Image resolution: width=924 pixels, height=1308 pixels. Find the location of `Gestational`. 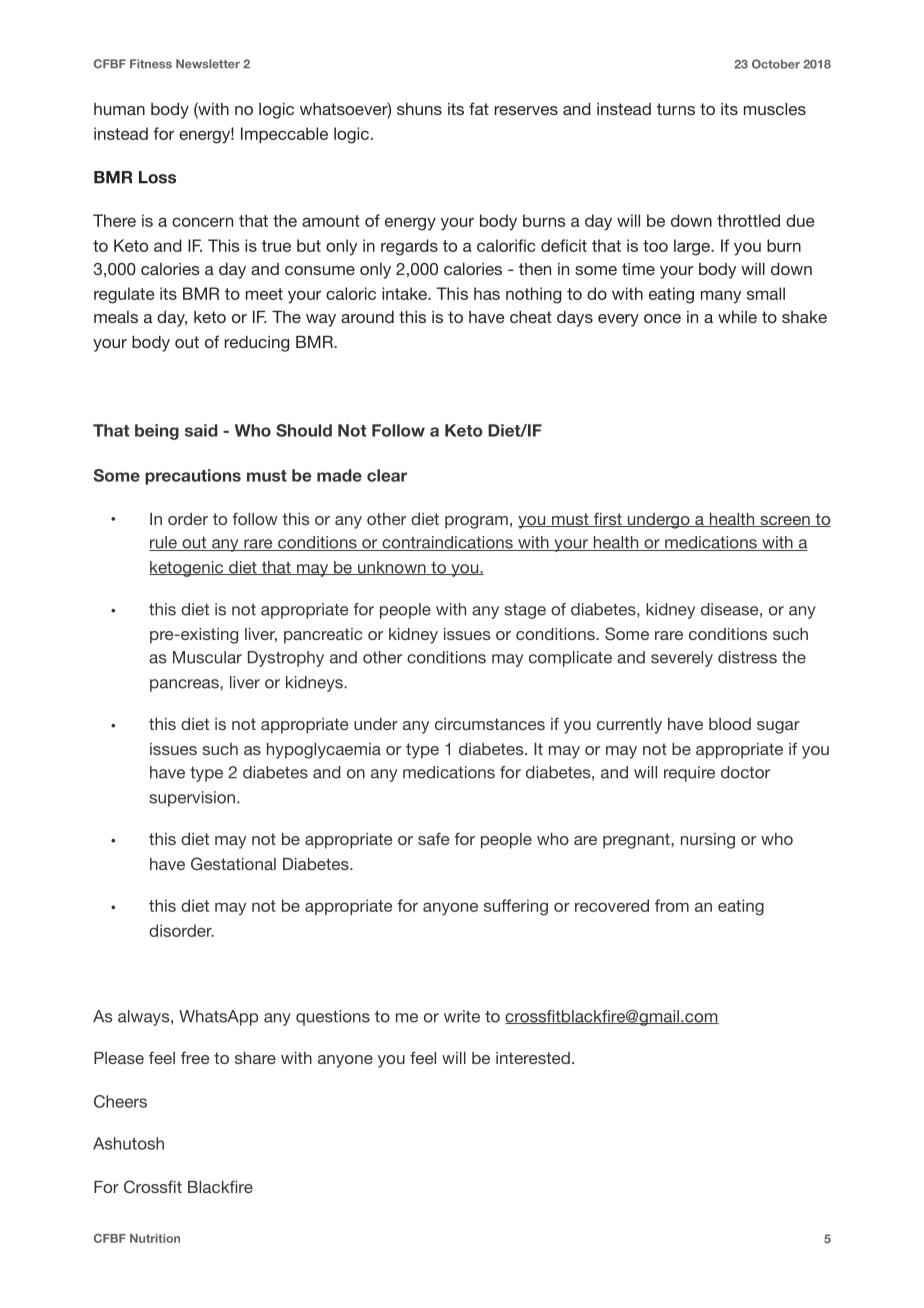

Gestational is located at coordinates (233, 864).
